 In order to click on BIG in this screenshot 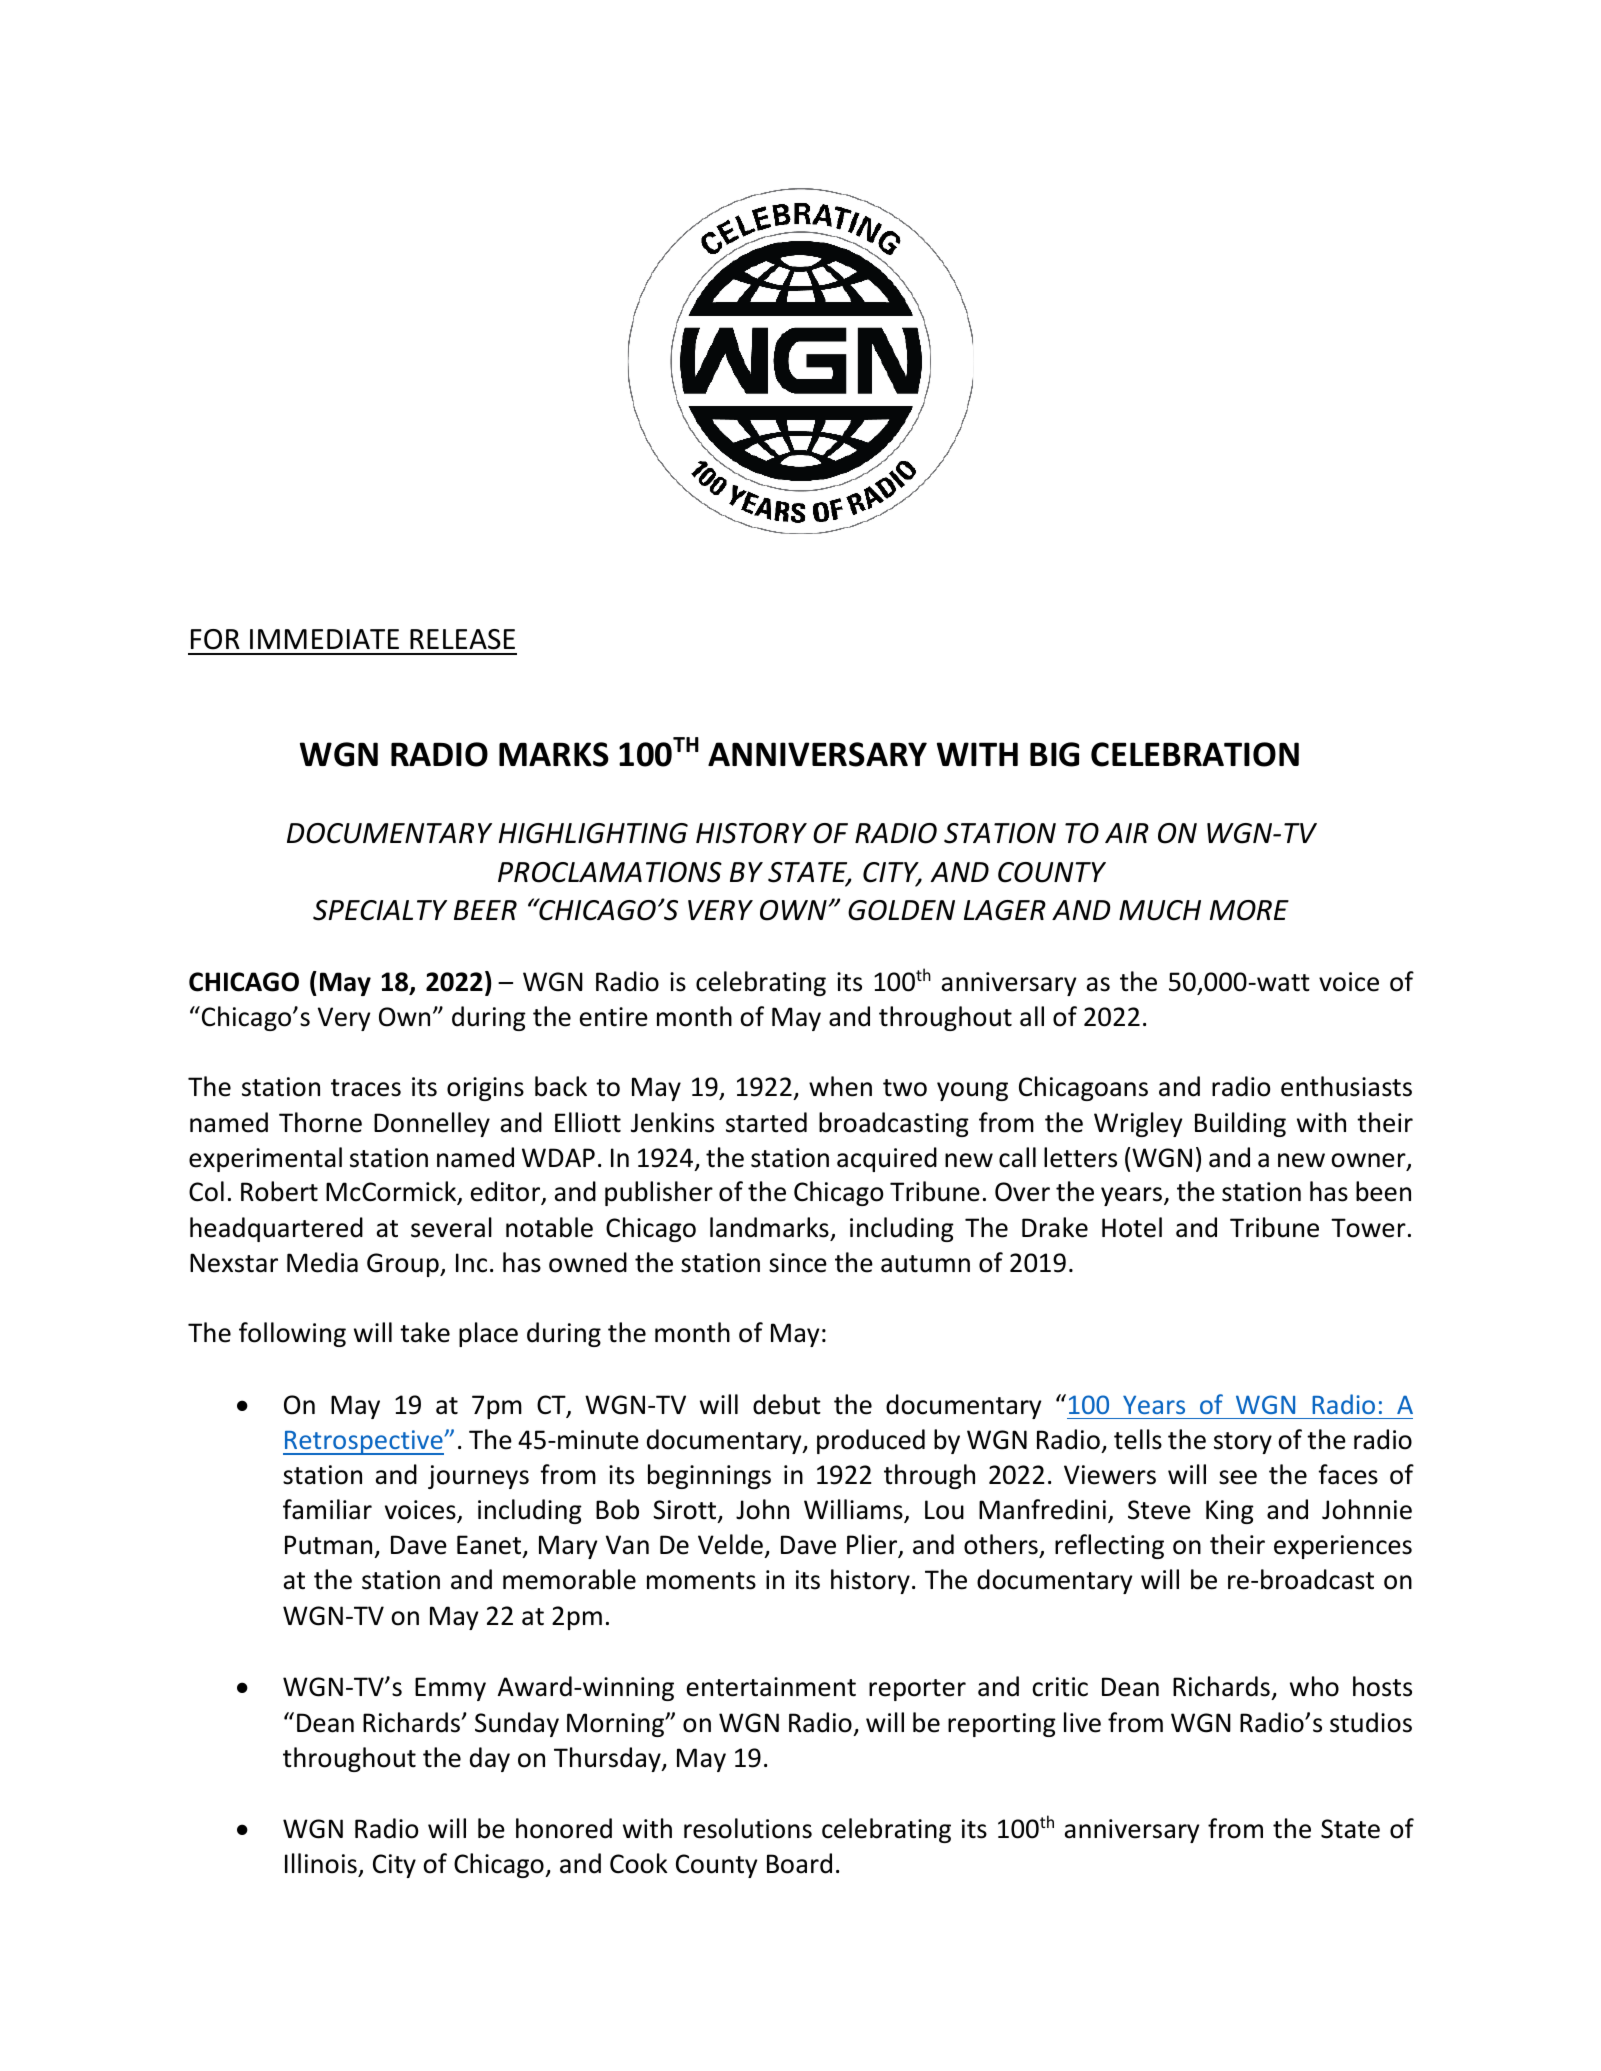, I will do `click(1054, 754)`.
